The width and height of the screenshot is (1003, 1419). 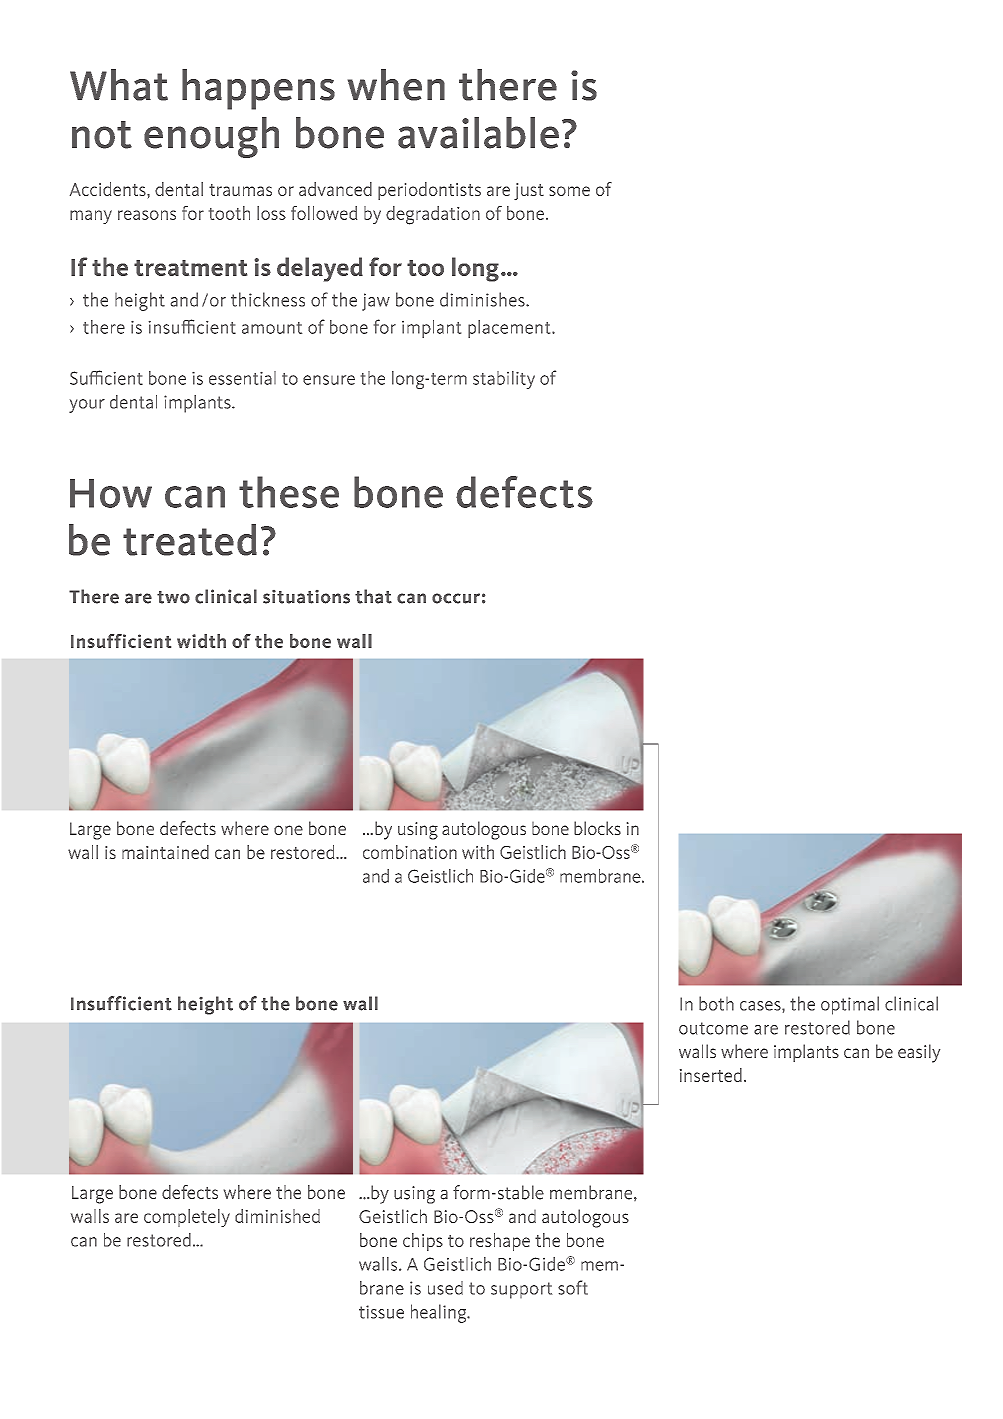 What do you see at coordinates (211, 137) in the screenshot?
I see `enough` at bounding box center [211, 137].
